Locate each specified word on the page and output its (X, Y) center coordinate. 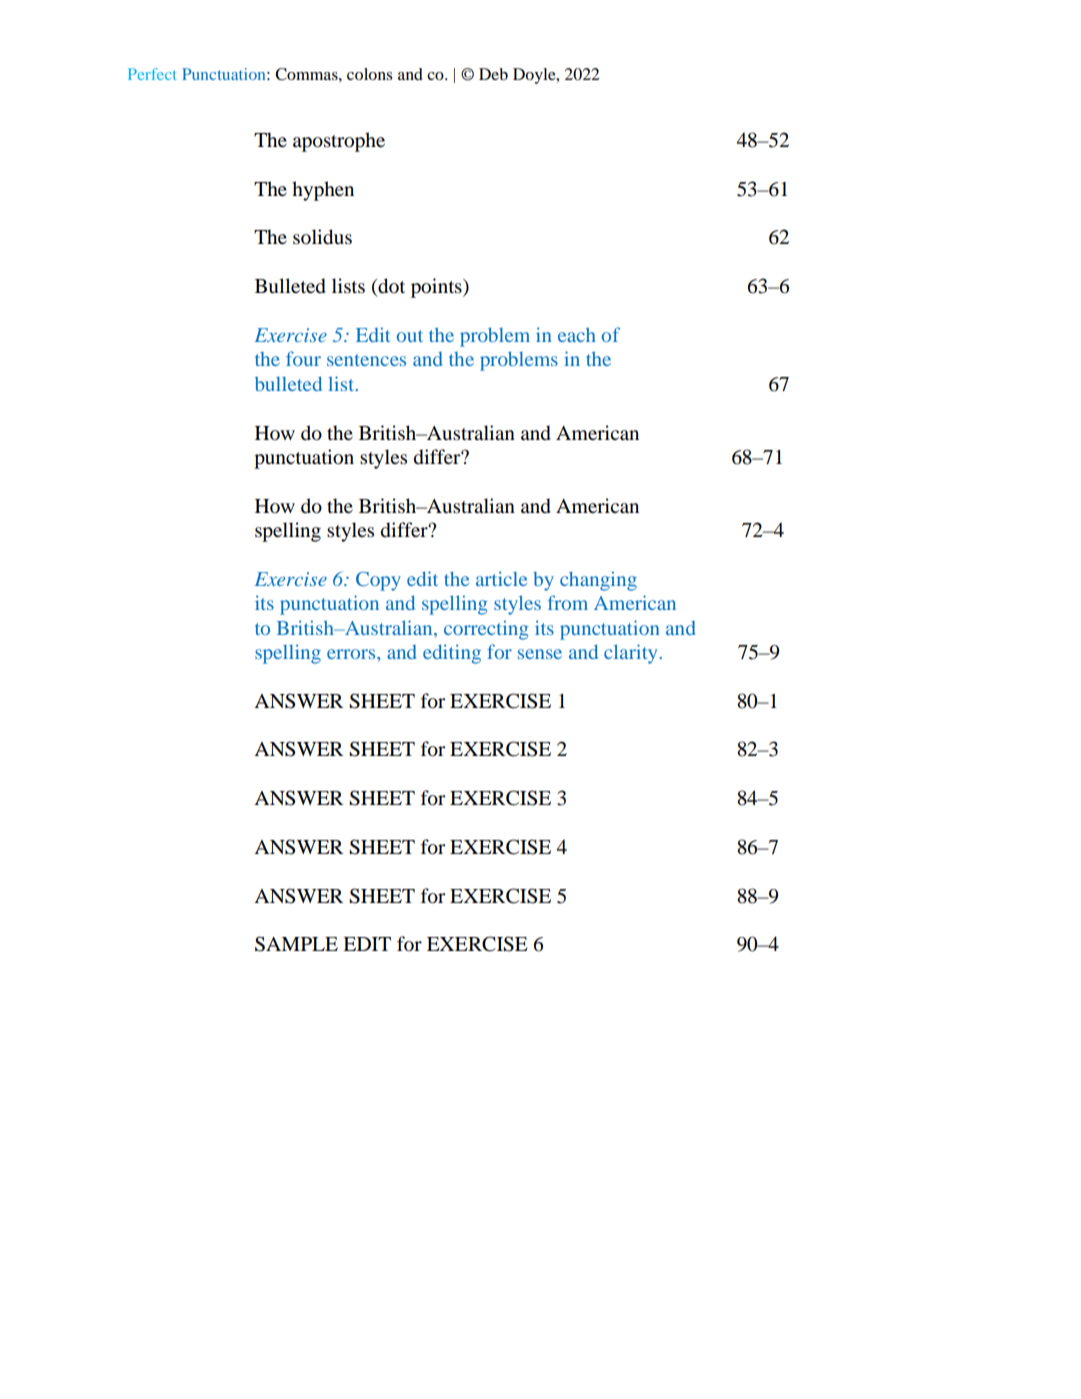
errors (352, 654)
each (577, 334)
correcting (486, 630)
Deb (493, 74)
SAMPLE (296, 944)
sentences (366, 360)
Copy (378, 581)
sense (540, 654)
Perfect (152, 74)
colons (369, 74)
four (303, 358)
